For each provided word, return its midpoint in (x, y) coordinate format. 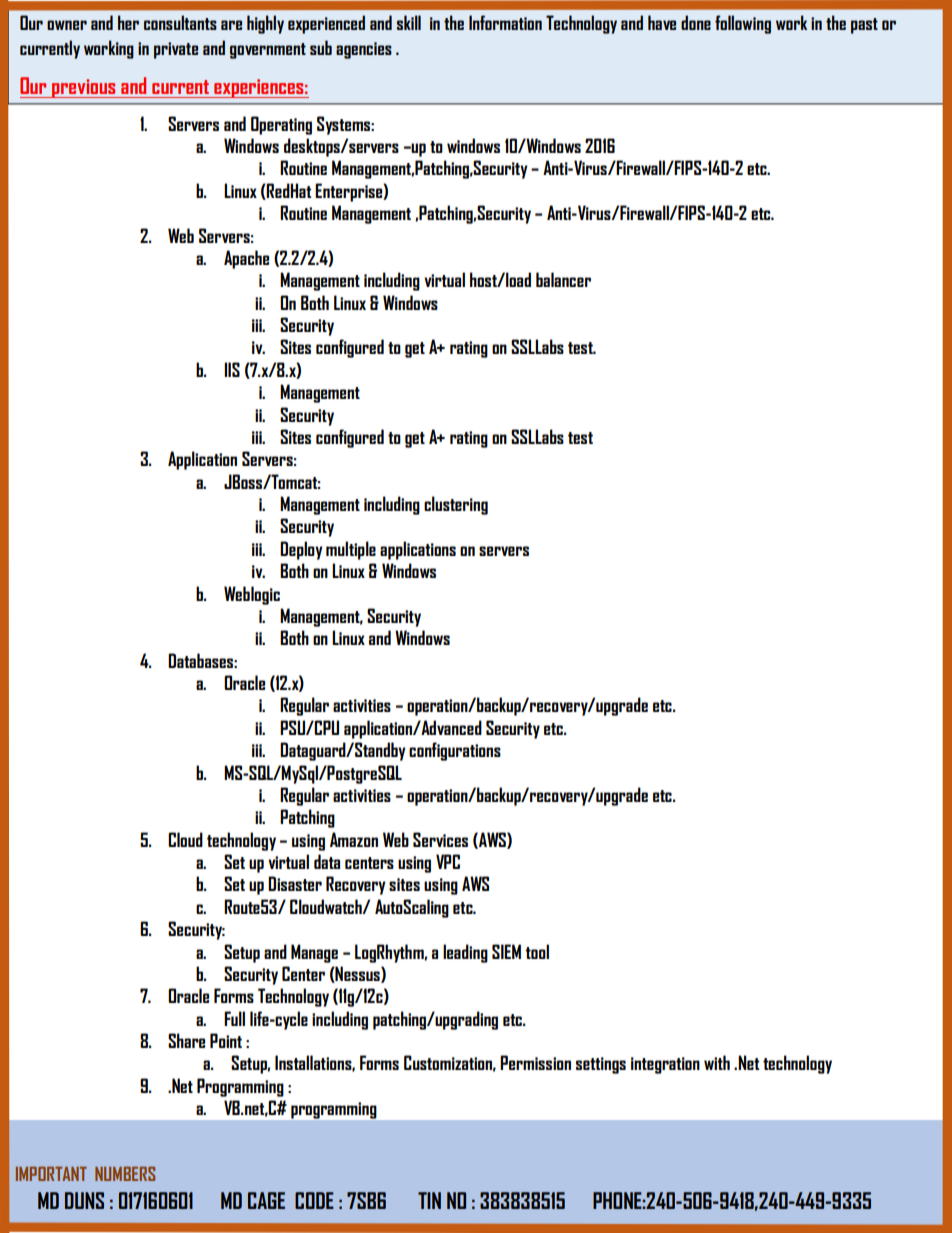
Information (505, 22)
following (743, 24)
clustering (456, 505)
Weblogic (252, 595)
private (176, 50)
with (717, 1062)
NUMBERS (125, 1174)
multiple (351, 550)
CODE (314, 1200)
